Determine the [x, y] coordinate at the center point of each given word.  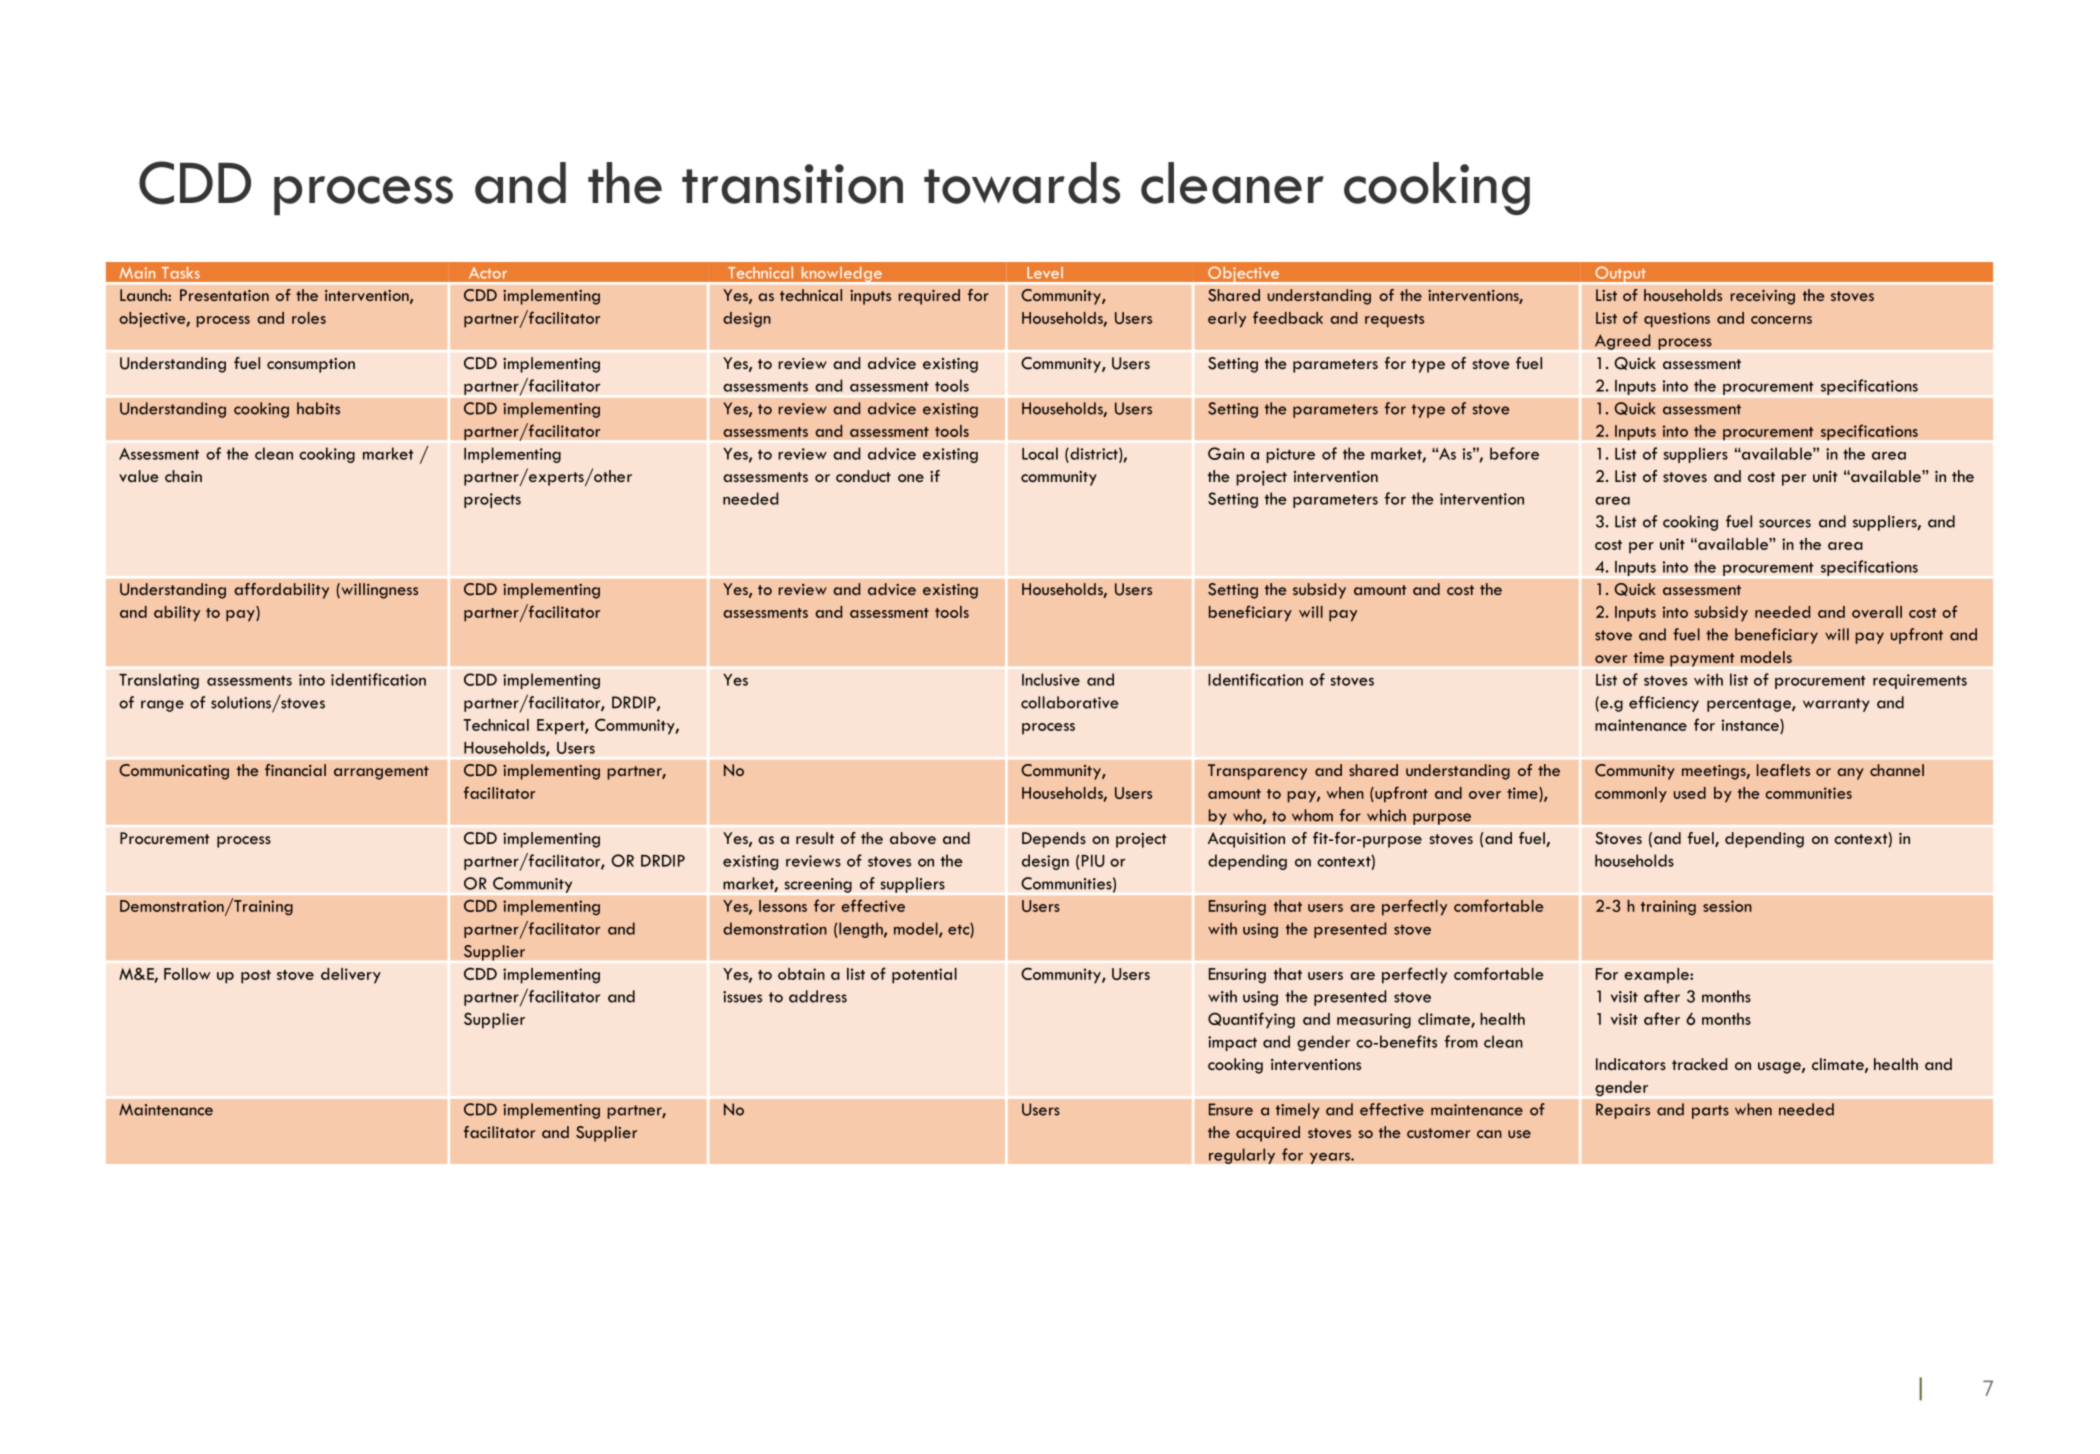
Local [1040, 453]
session [1727, 906]
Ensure [1231, 1109]
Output [1620, 275]
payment [1702, 660]
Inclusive [1051, 679]
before [1514, 453]
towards [1022, 183]
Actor [488, 273]
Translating [159, 681]
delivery [351, 976]
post [256, 977]
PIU [1093, 861]
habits [318, 408]
